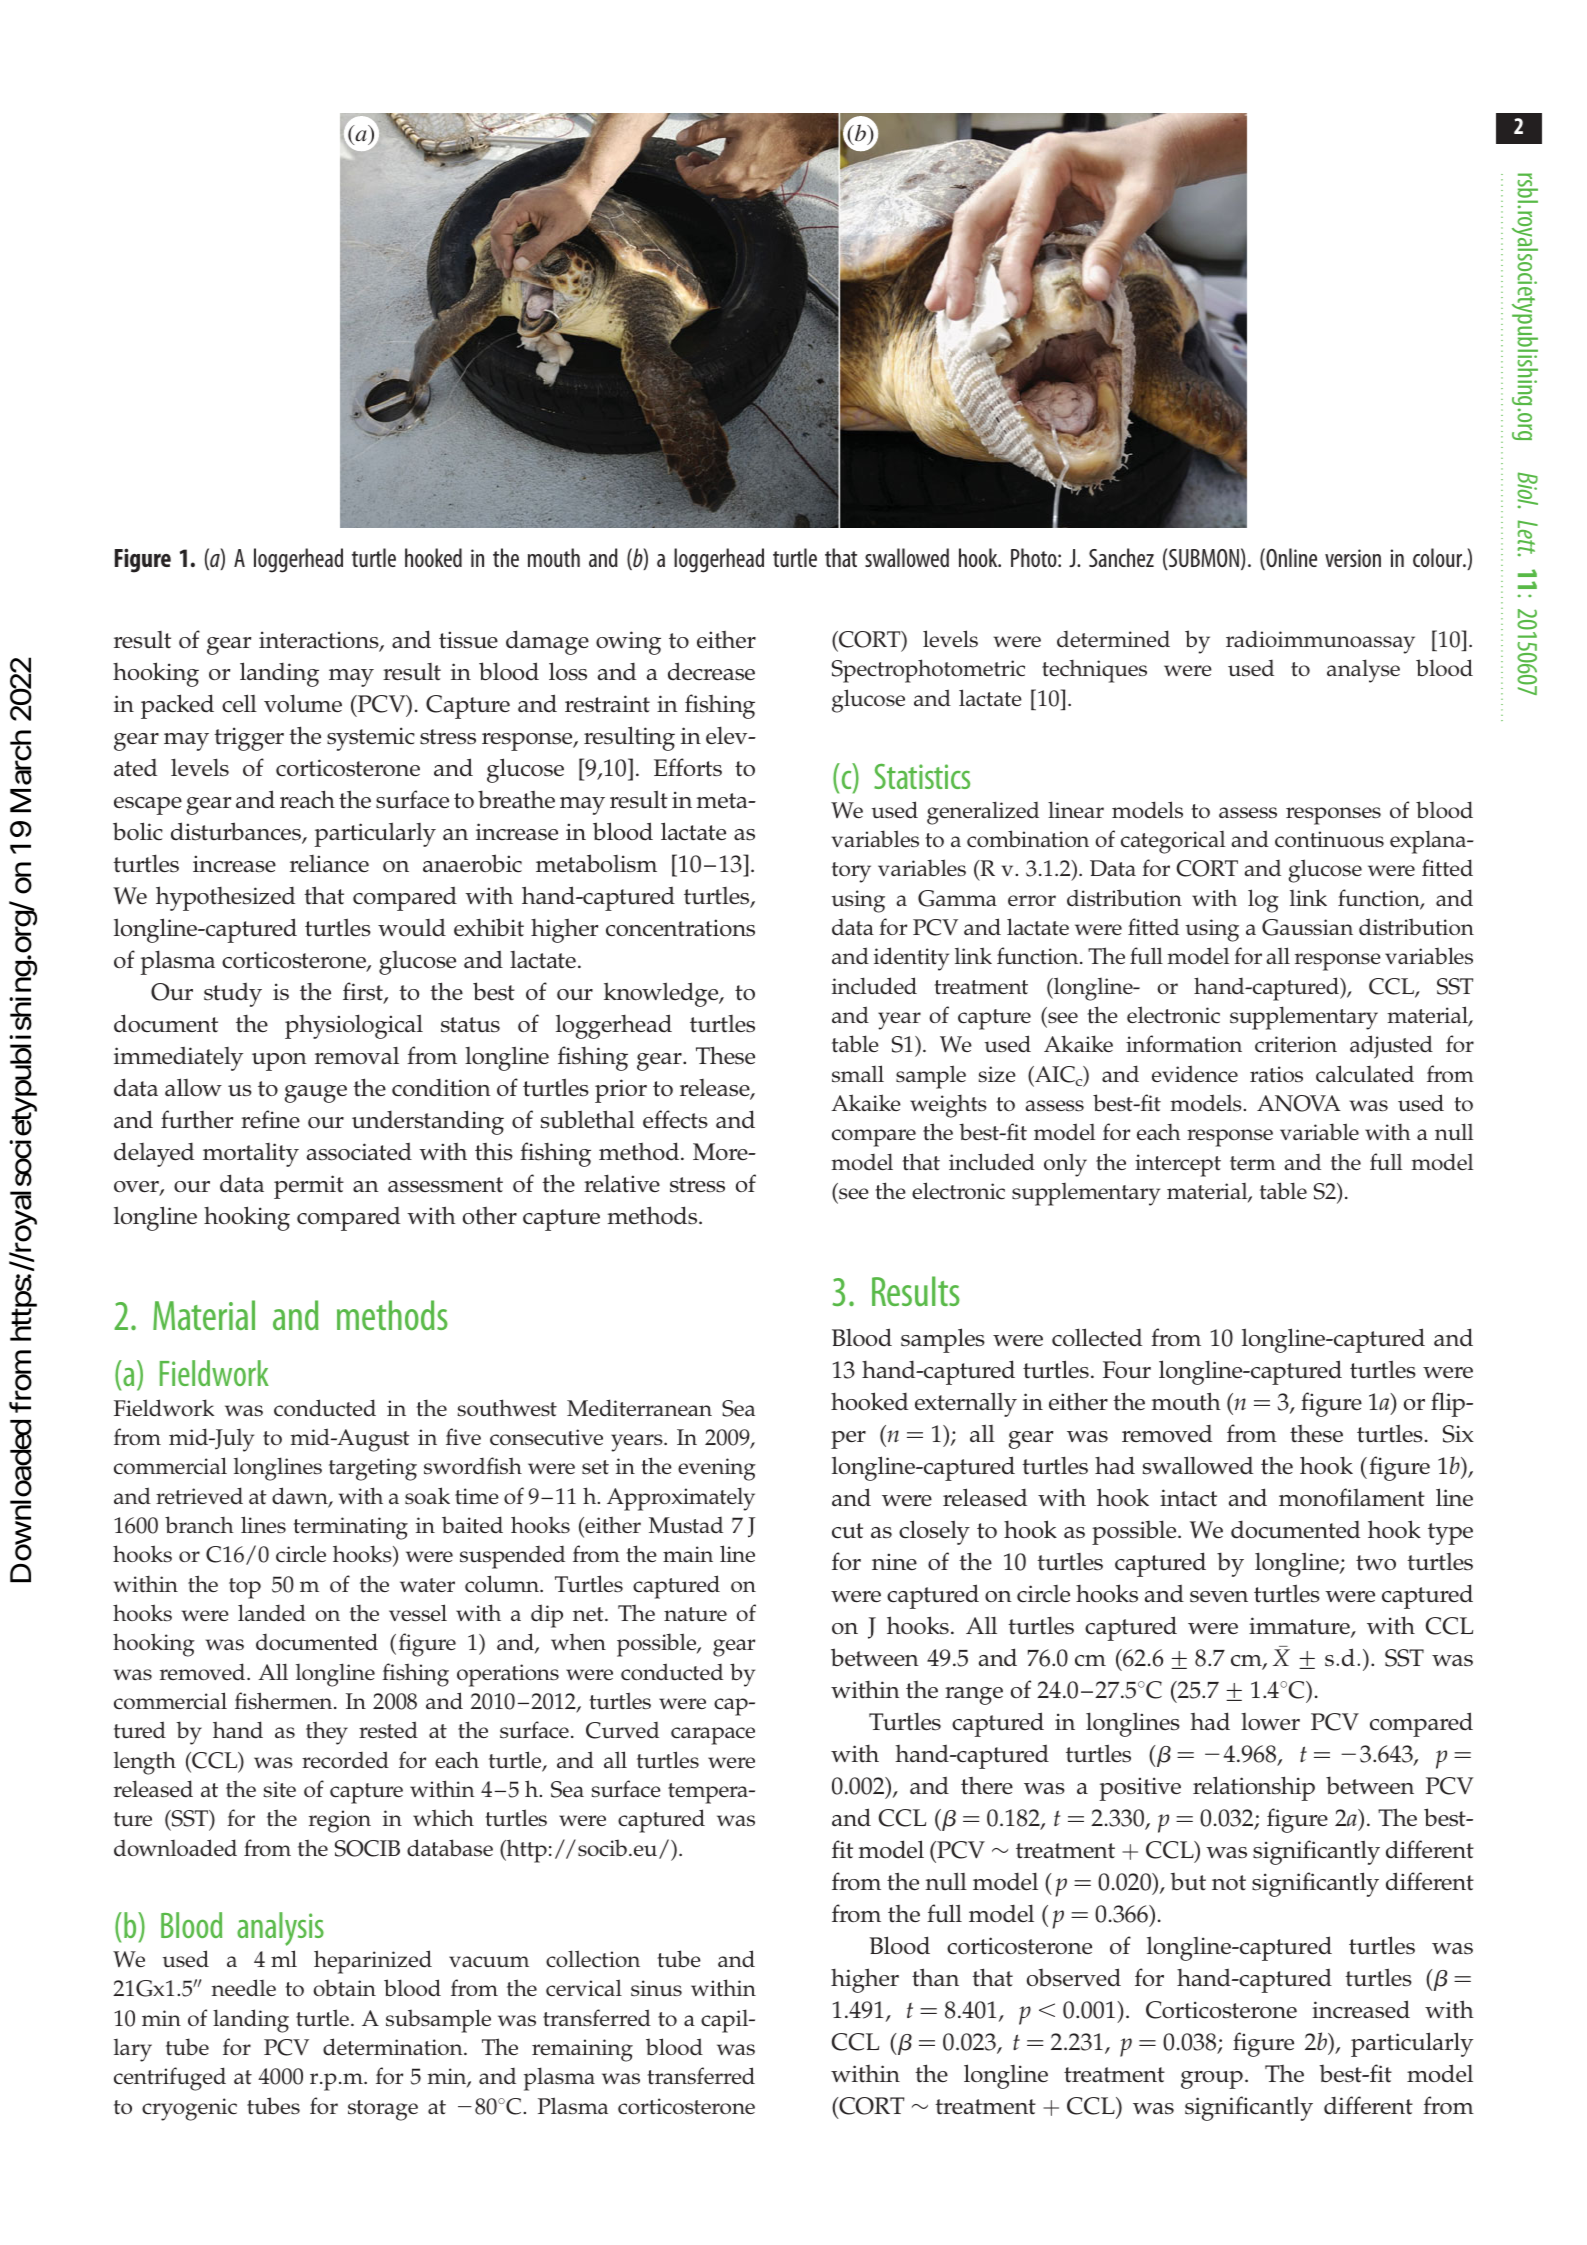  I want to click on group, so click(1212, 2080).
